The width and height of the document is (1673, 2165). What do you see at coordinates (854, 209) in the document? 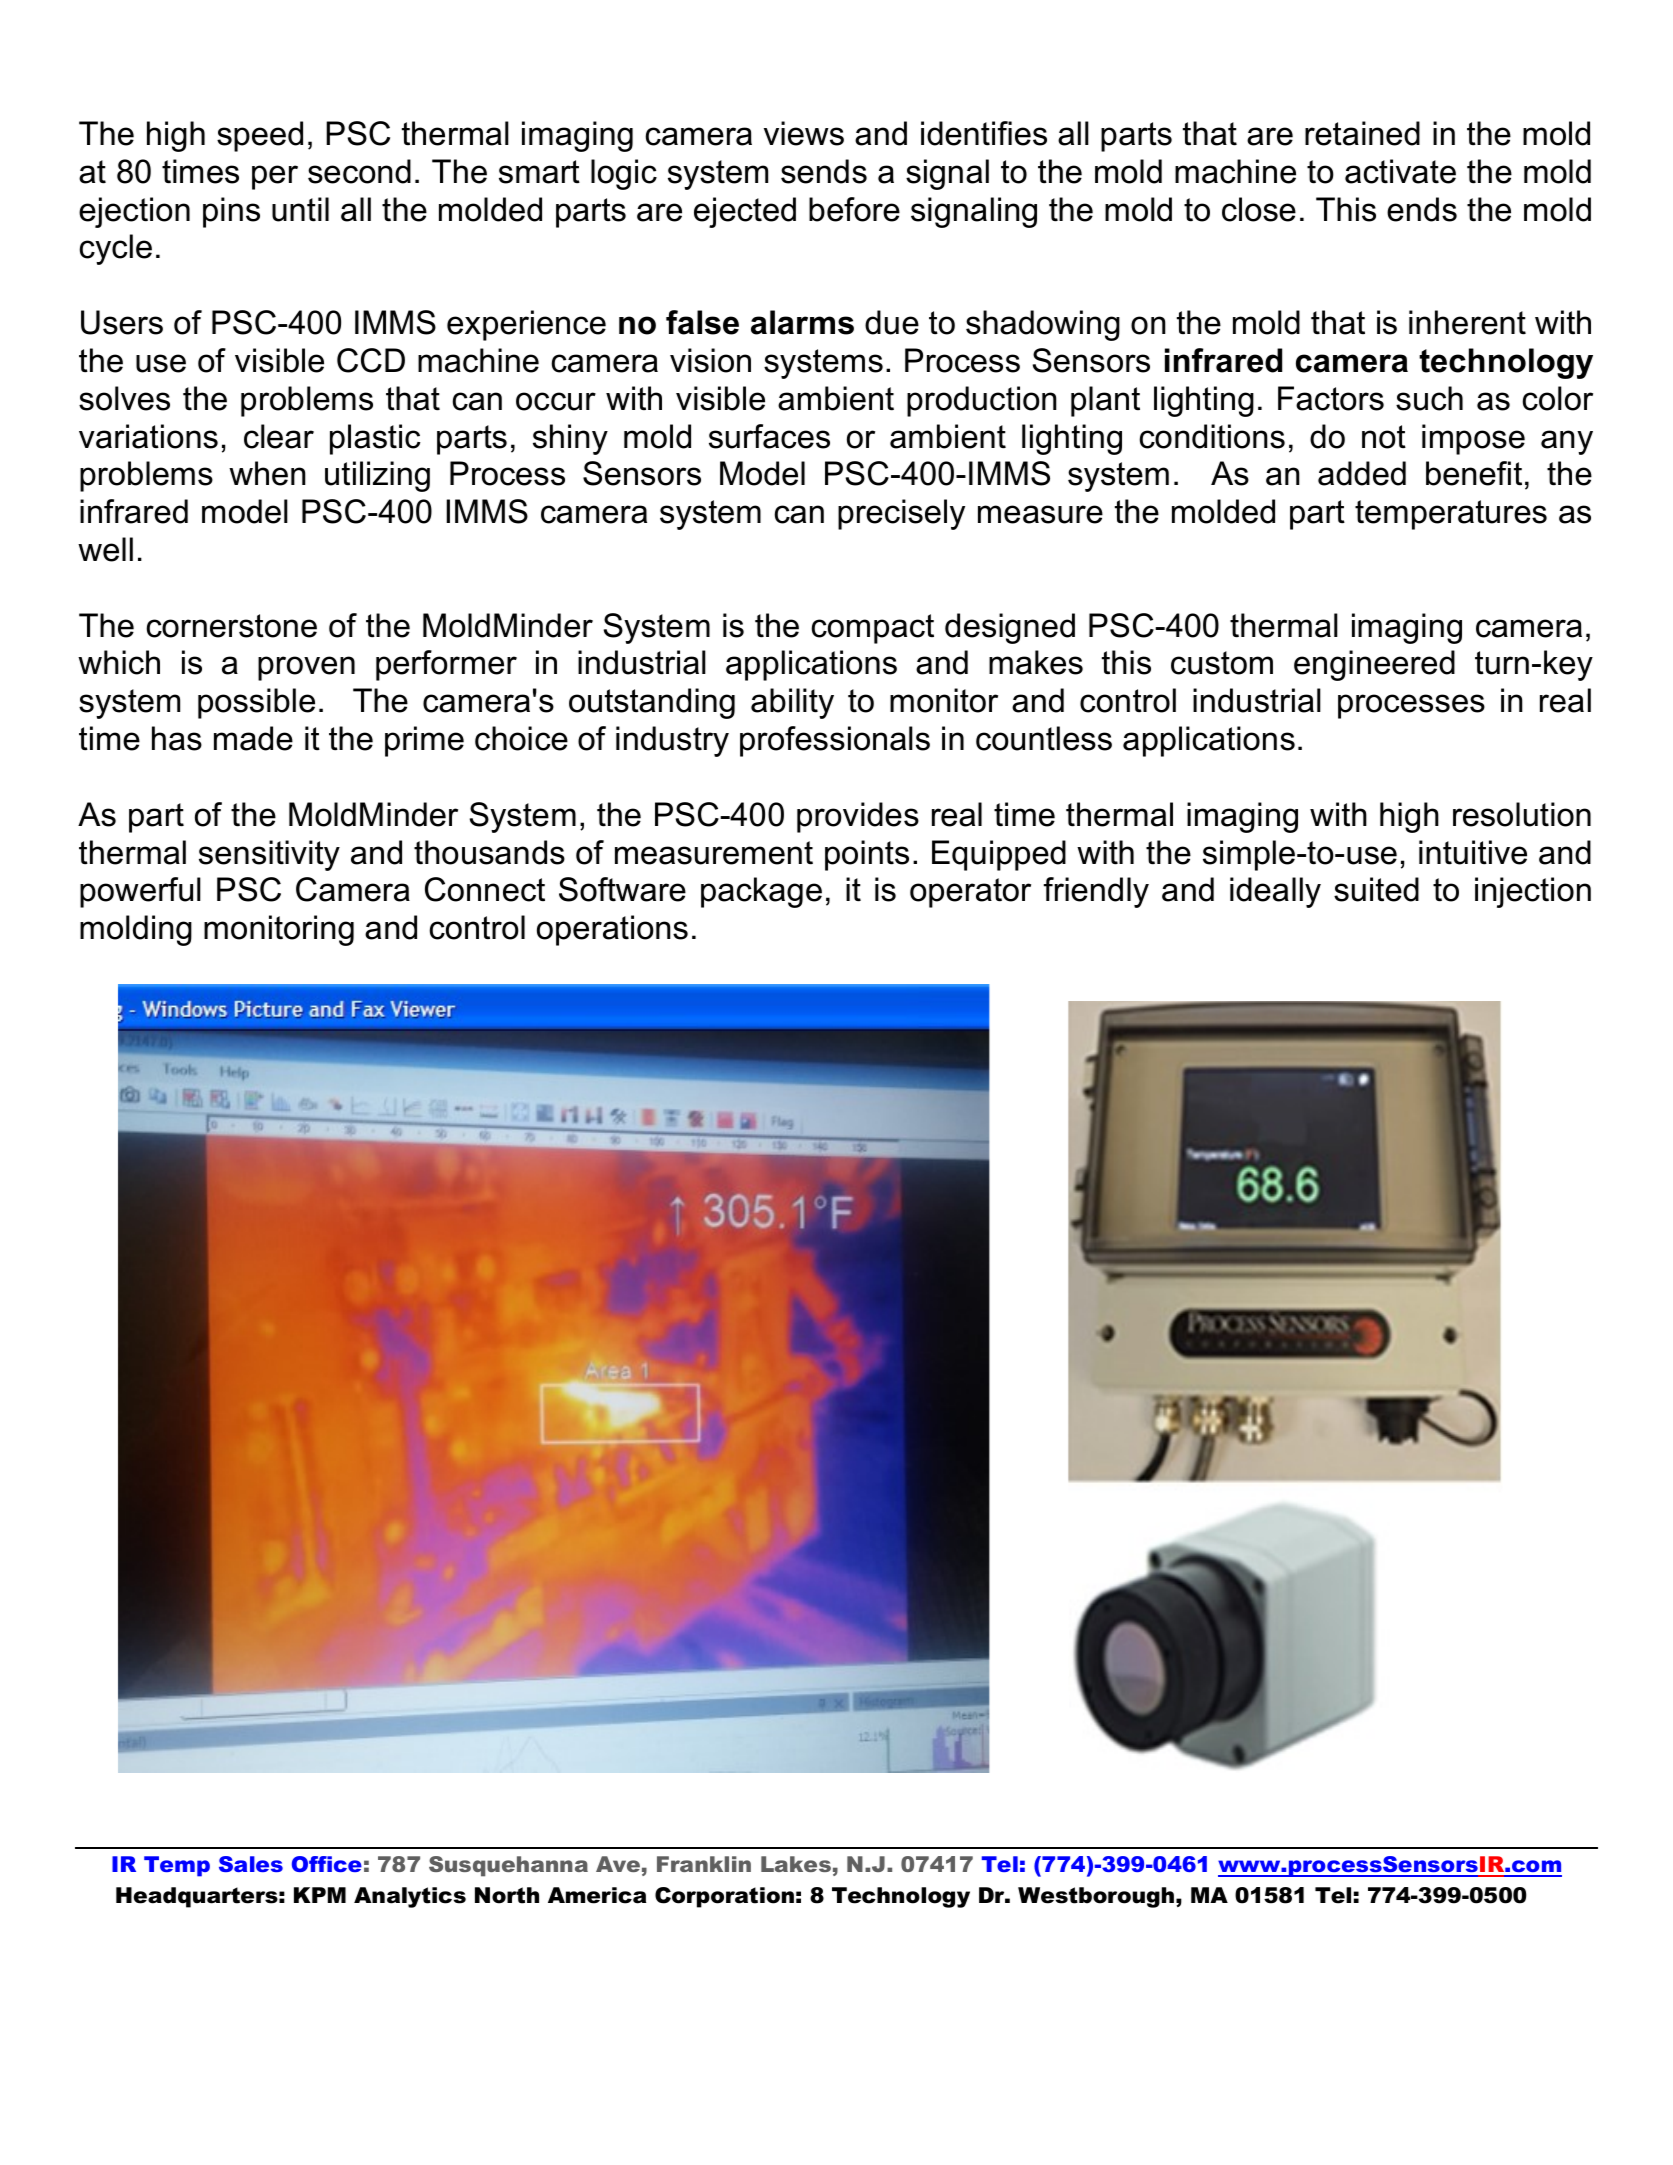
I see `before` at bounding box center [854, 209].
